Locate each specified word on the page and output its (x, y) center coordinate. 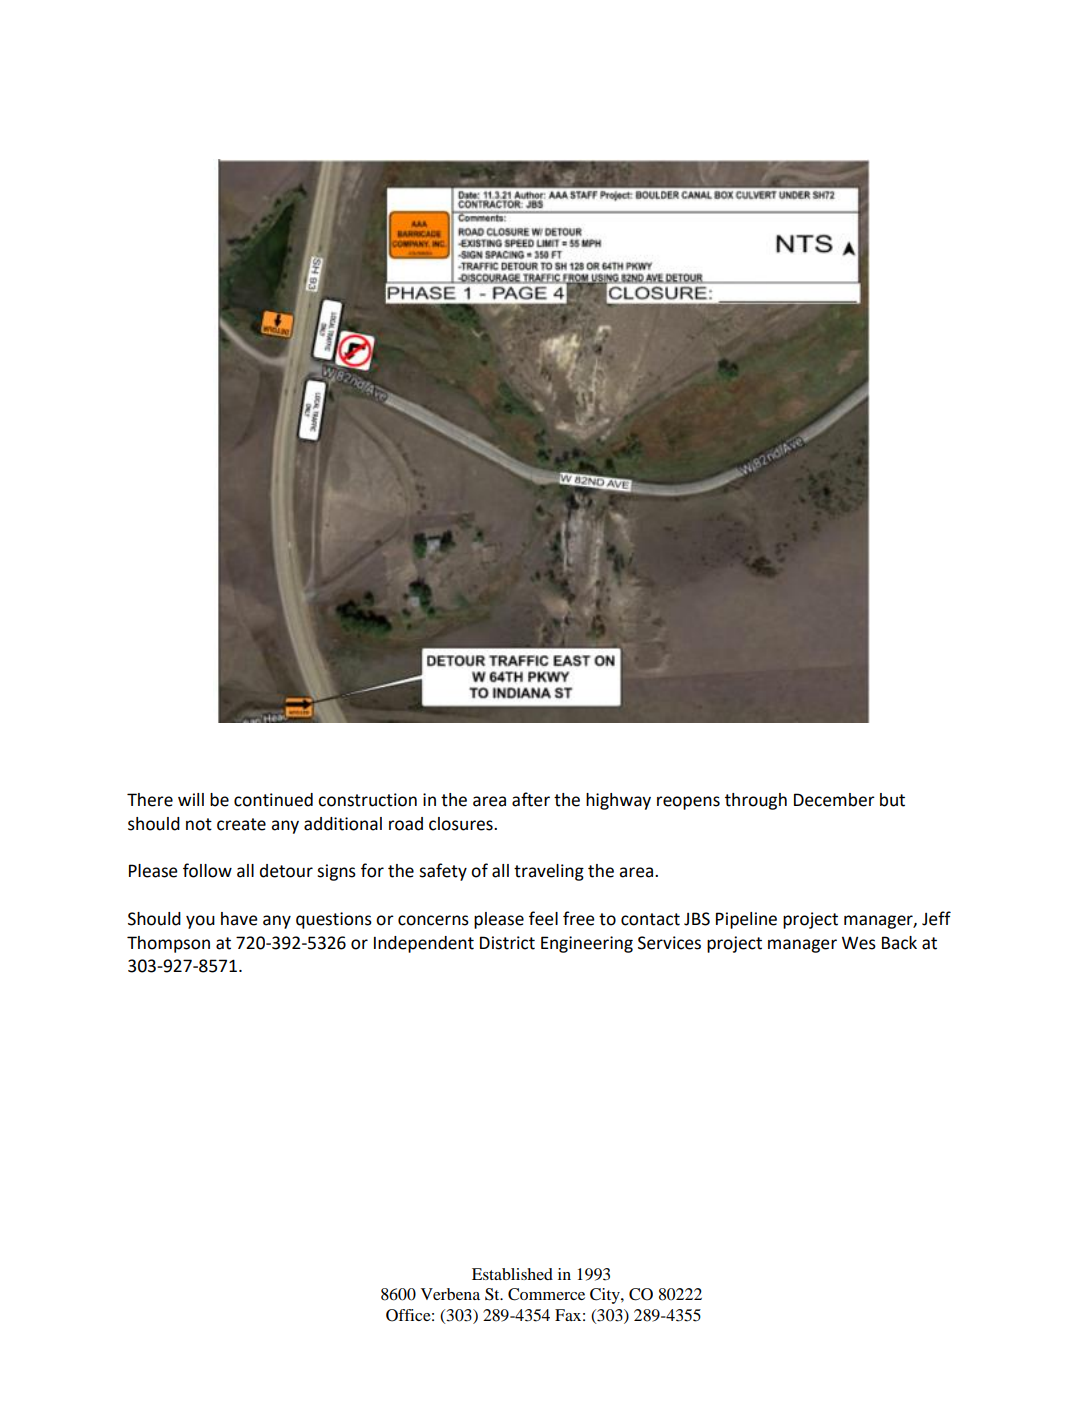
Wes (859, 943)
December (834, 800)
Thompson (168, 944)
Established (512, 1274)
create (241, 824)
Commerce (546, 1294)
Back (899, 943)
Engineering (587, 944)
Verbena (450, 1294)
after (531, 799)
